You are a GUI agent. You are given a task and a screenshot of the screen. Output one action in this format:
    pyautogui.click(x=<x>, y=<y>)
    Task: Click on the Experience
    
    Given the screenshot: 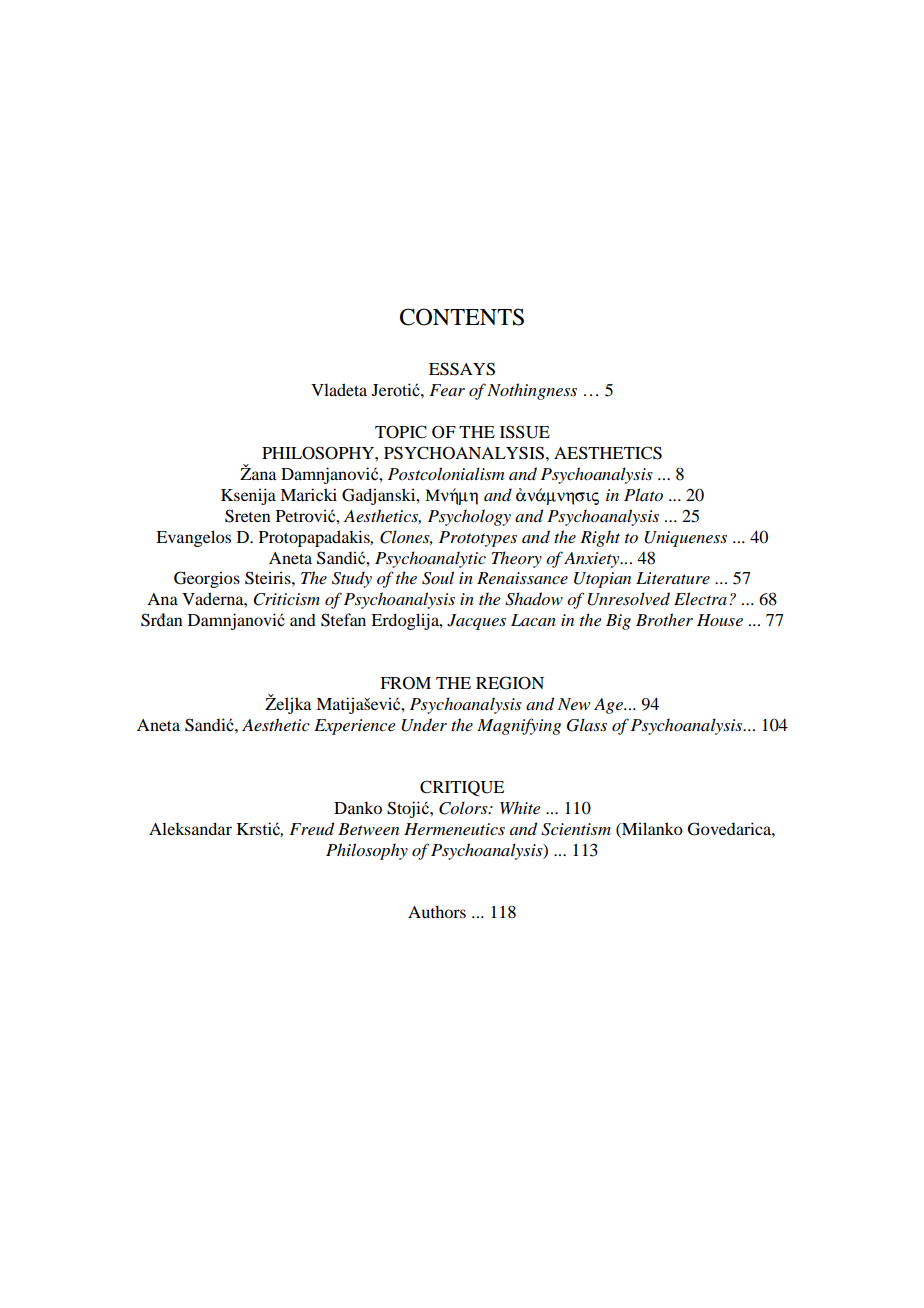 What is the action you would take?
    pyautogui.click(x=355, y=727)
